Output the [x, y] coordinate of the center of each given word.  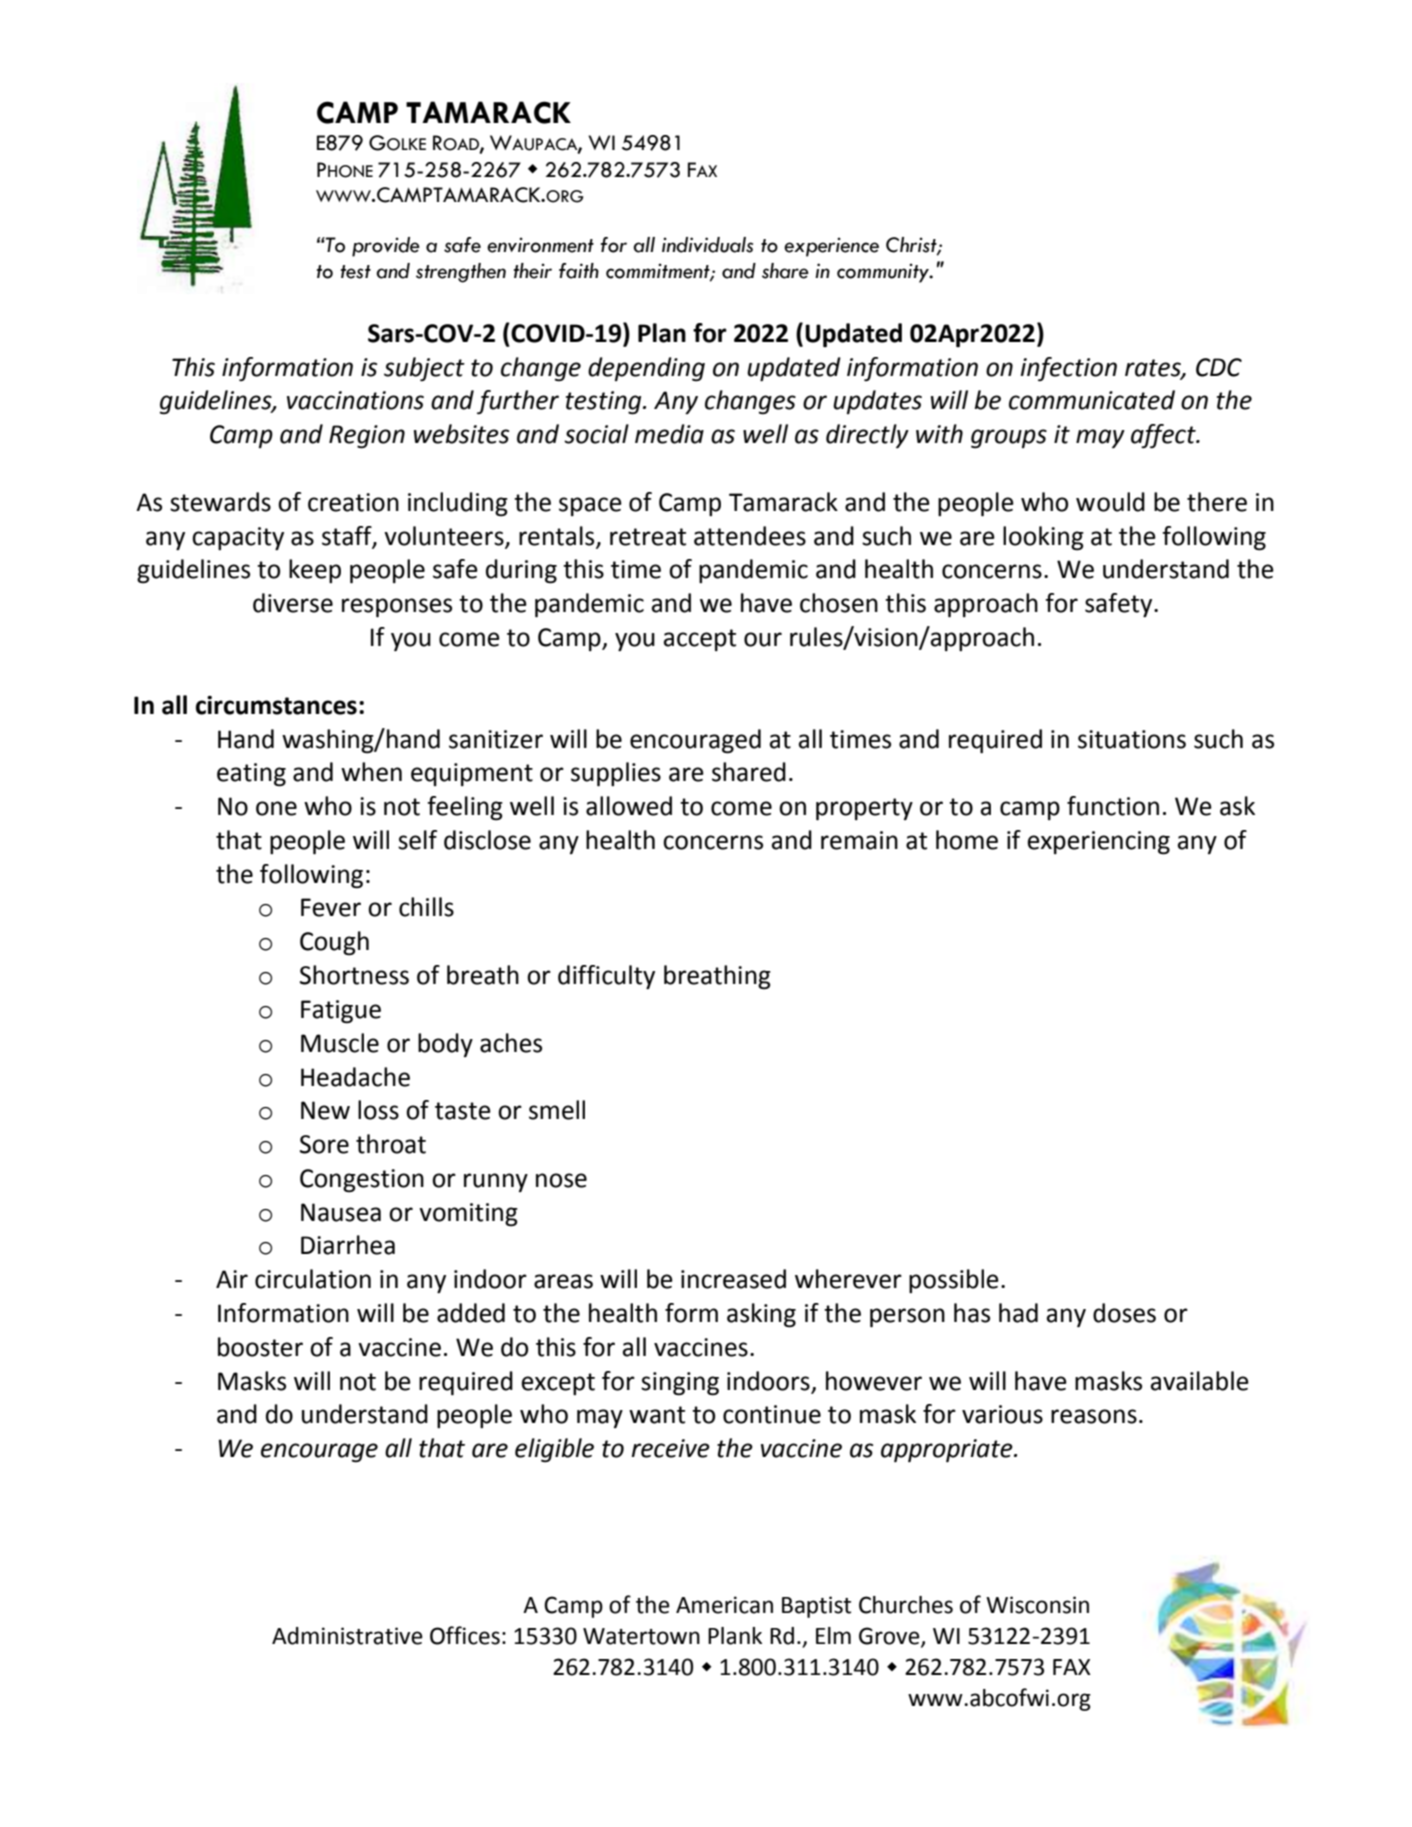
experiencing [1098, 843]
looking [1043, 538]
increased [733, 1279]
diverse [293, 603]
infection [1069, 369]
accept [700, 640]
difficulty [606, 977]
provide [386, 247]
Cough [334, 943]
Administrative [347, 1636]
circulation [313, 1279]
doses [1124, 1313]
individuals [707, 245]
